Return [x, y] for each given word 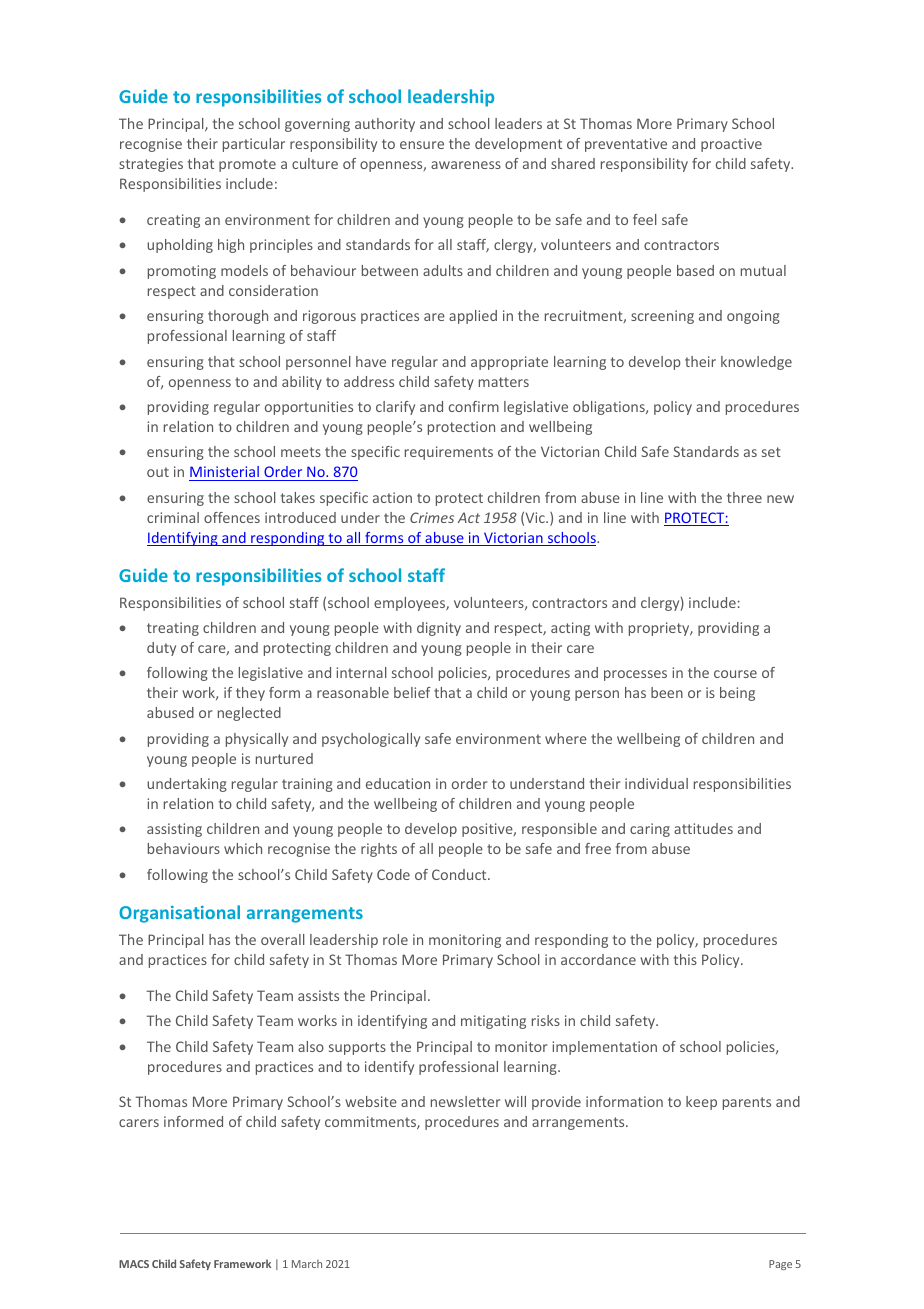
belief [412, 692]
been [667, 692]
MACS [134, 1264]
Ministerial [224, 471]
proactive [731, 145]
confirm [474, 406]
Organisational [179, 914]
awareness [466, 165]
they [250, 694]
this [685, 959]
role [395, 939]
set [771, 452]
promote [247, 165]
